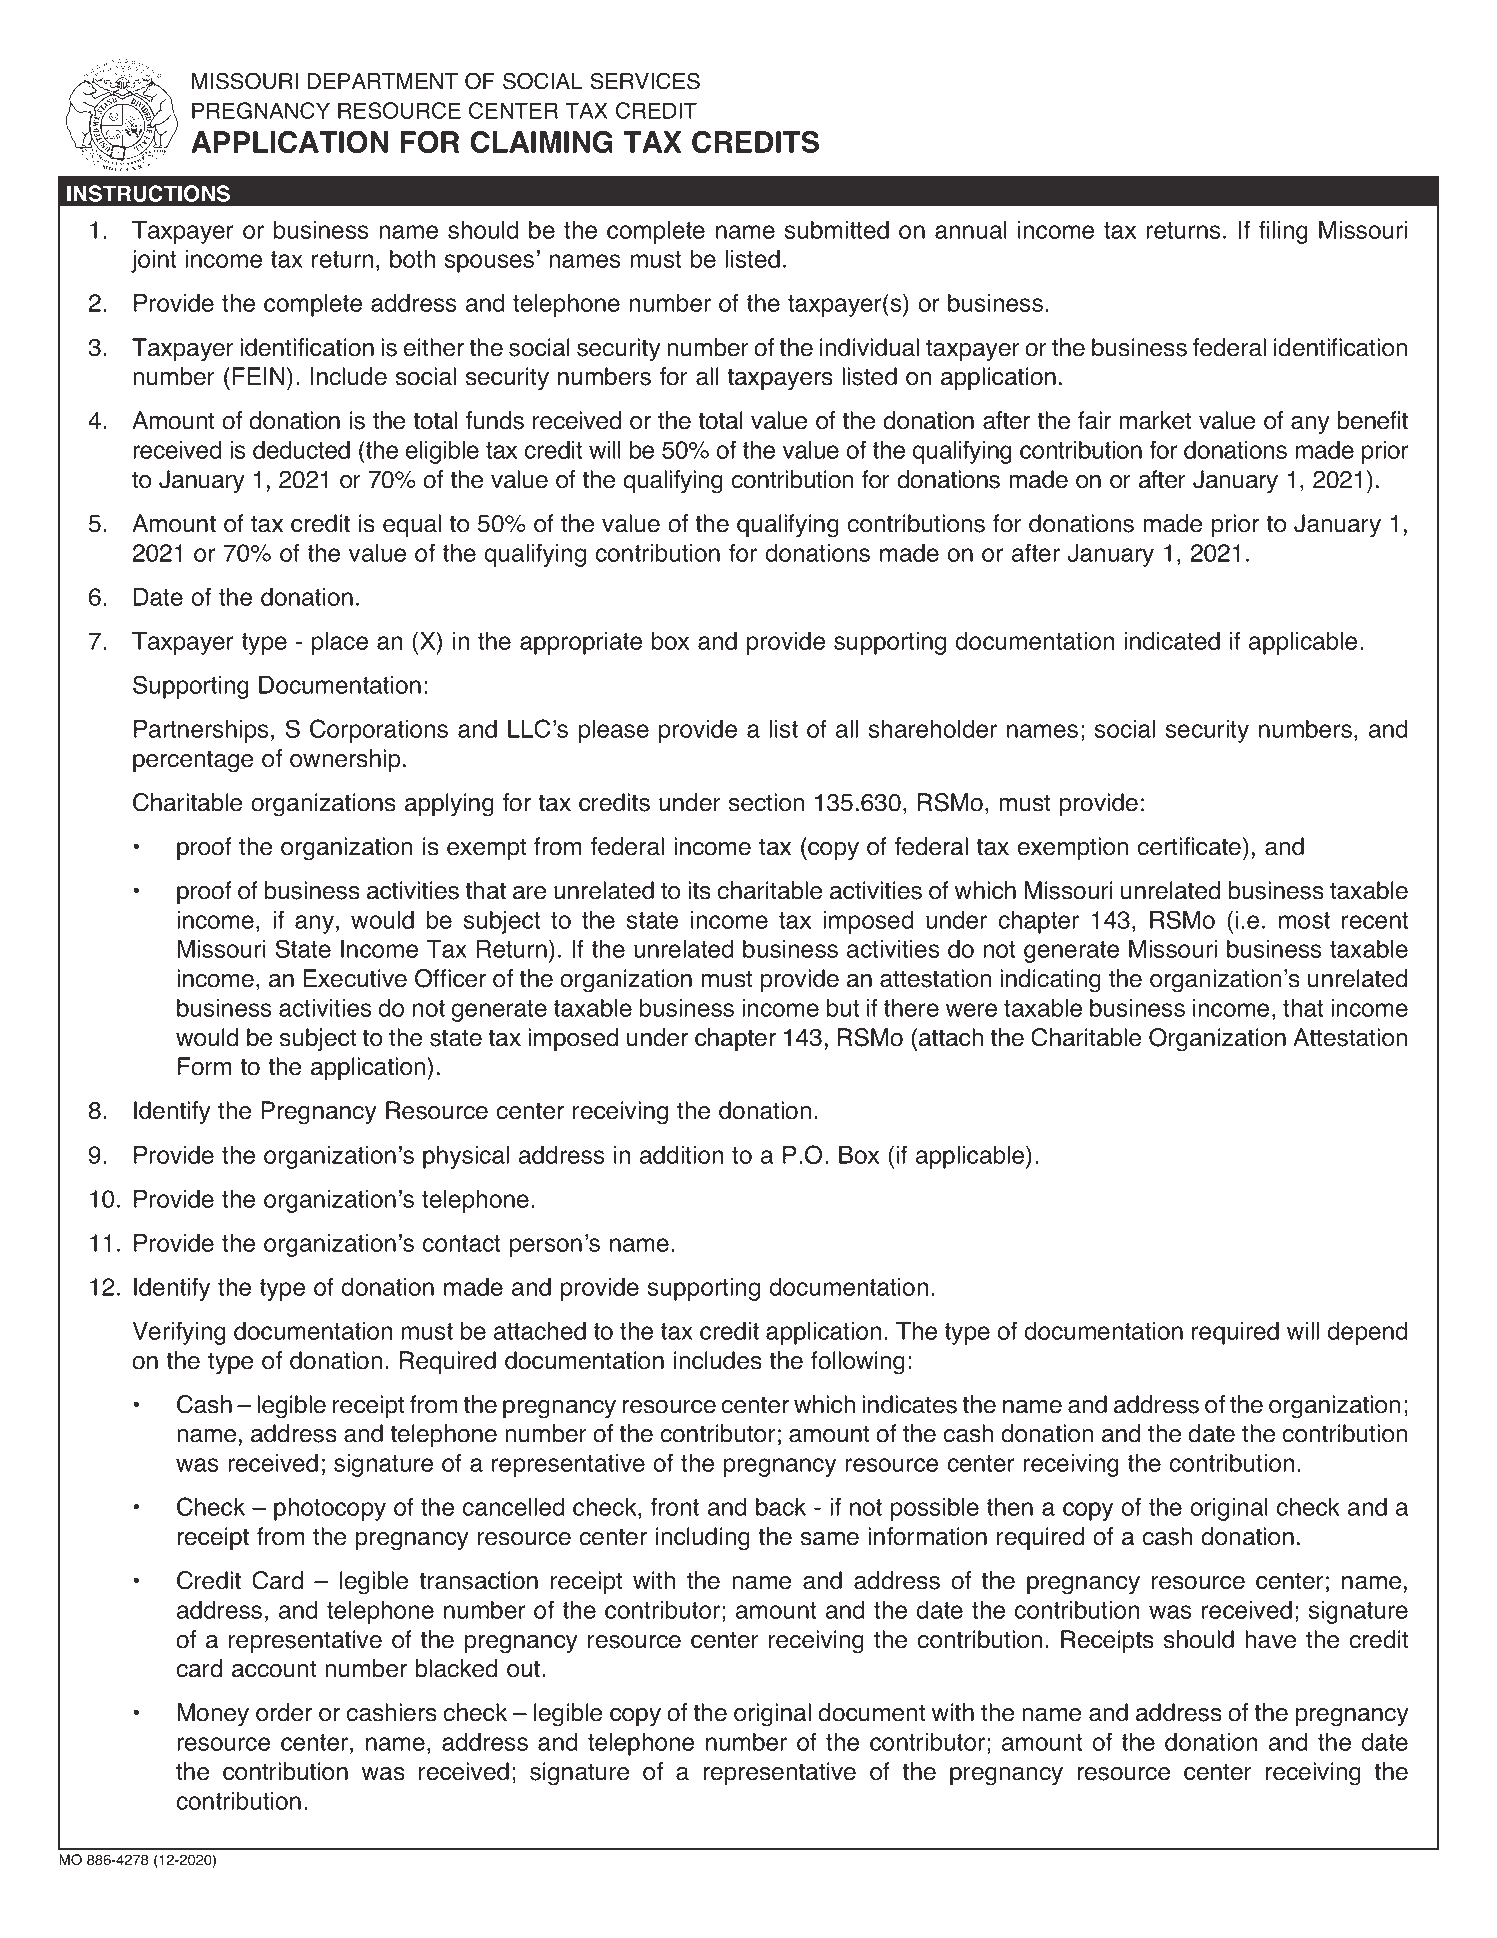 This page has height=1938, width=1497. What do you see at coordinates (1172, 641) in the page?
I see `indicated` at bounding box center [1172, 641].
